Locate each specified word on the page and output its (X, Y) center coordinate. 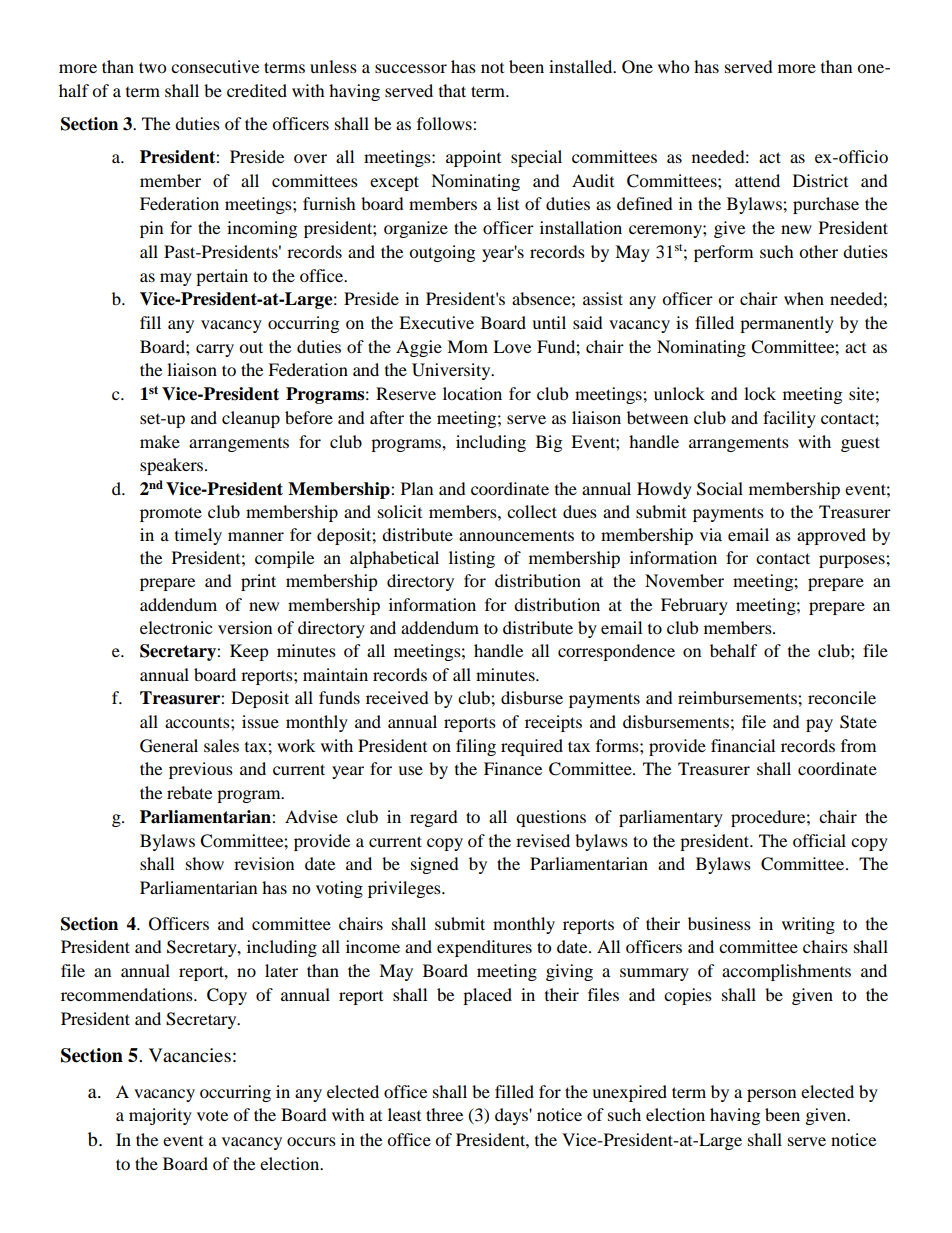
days (512, 1116)
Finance (513, 768)
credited (257, 90)
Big (549, 443)
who (673, 66)
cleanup (251, 419)
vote (212, 1115)
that (452, 90)
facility (789, 419)
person (771, 1095)
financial (743, 745)
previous (201, 770)
